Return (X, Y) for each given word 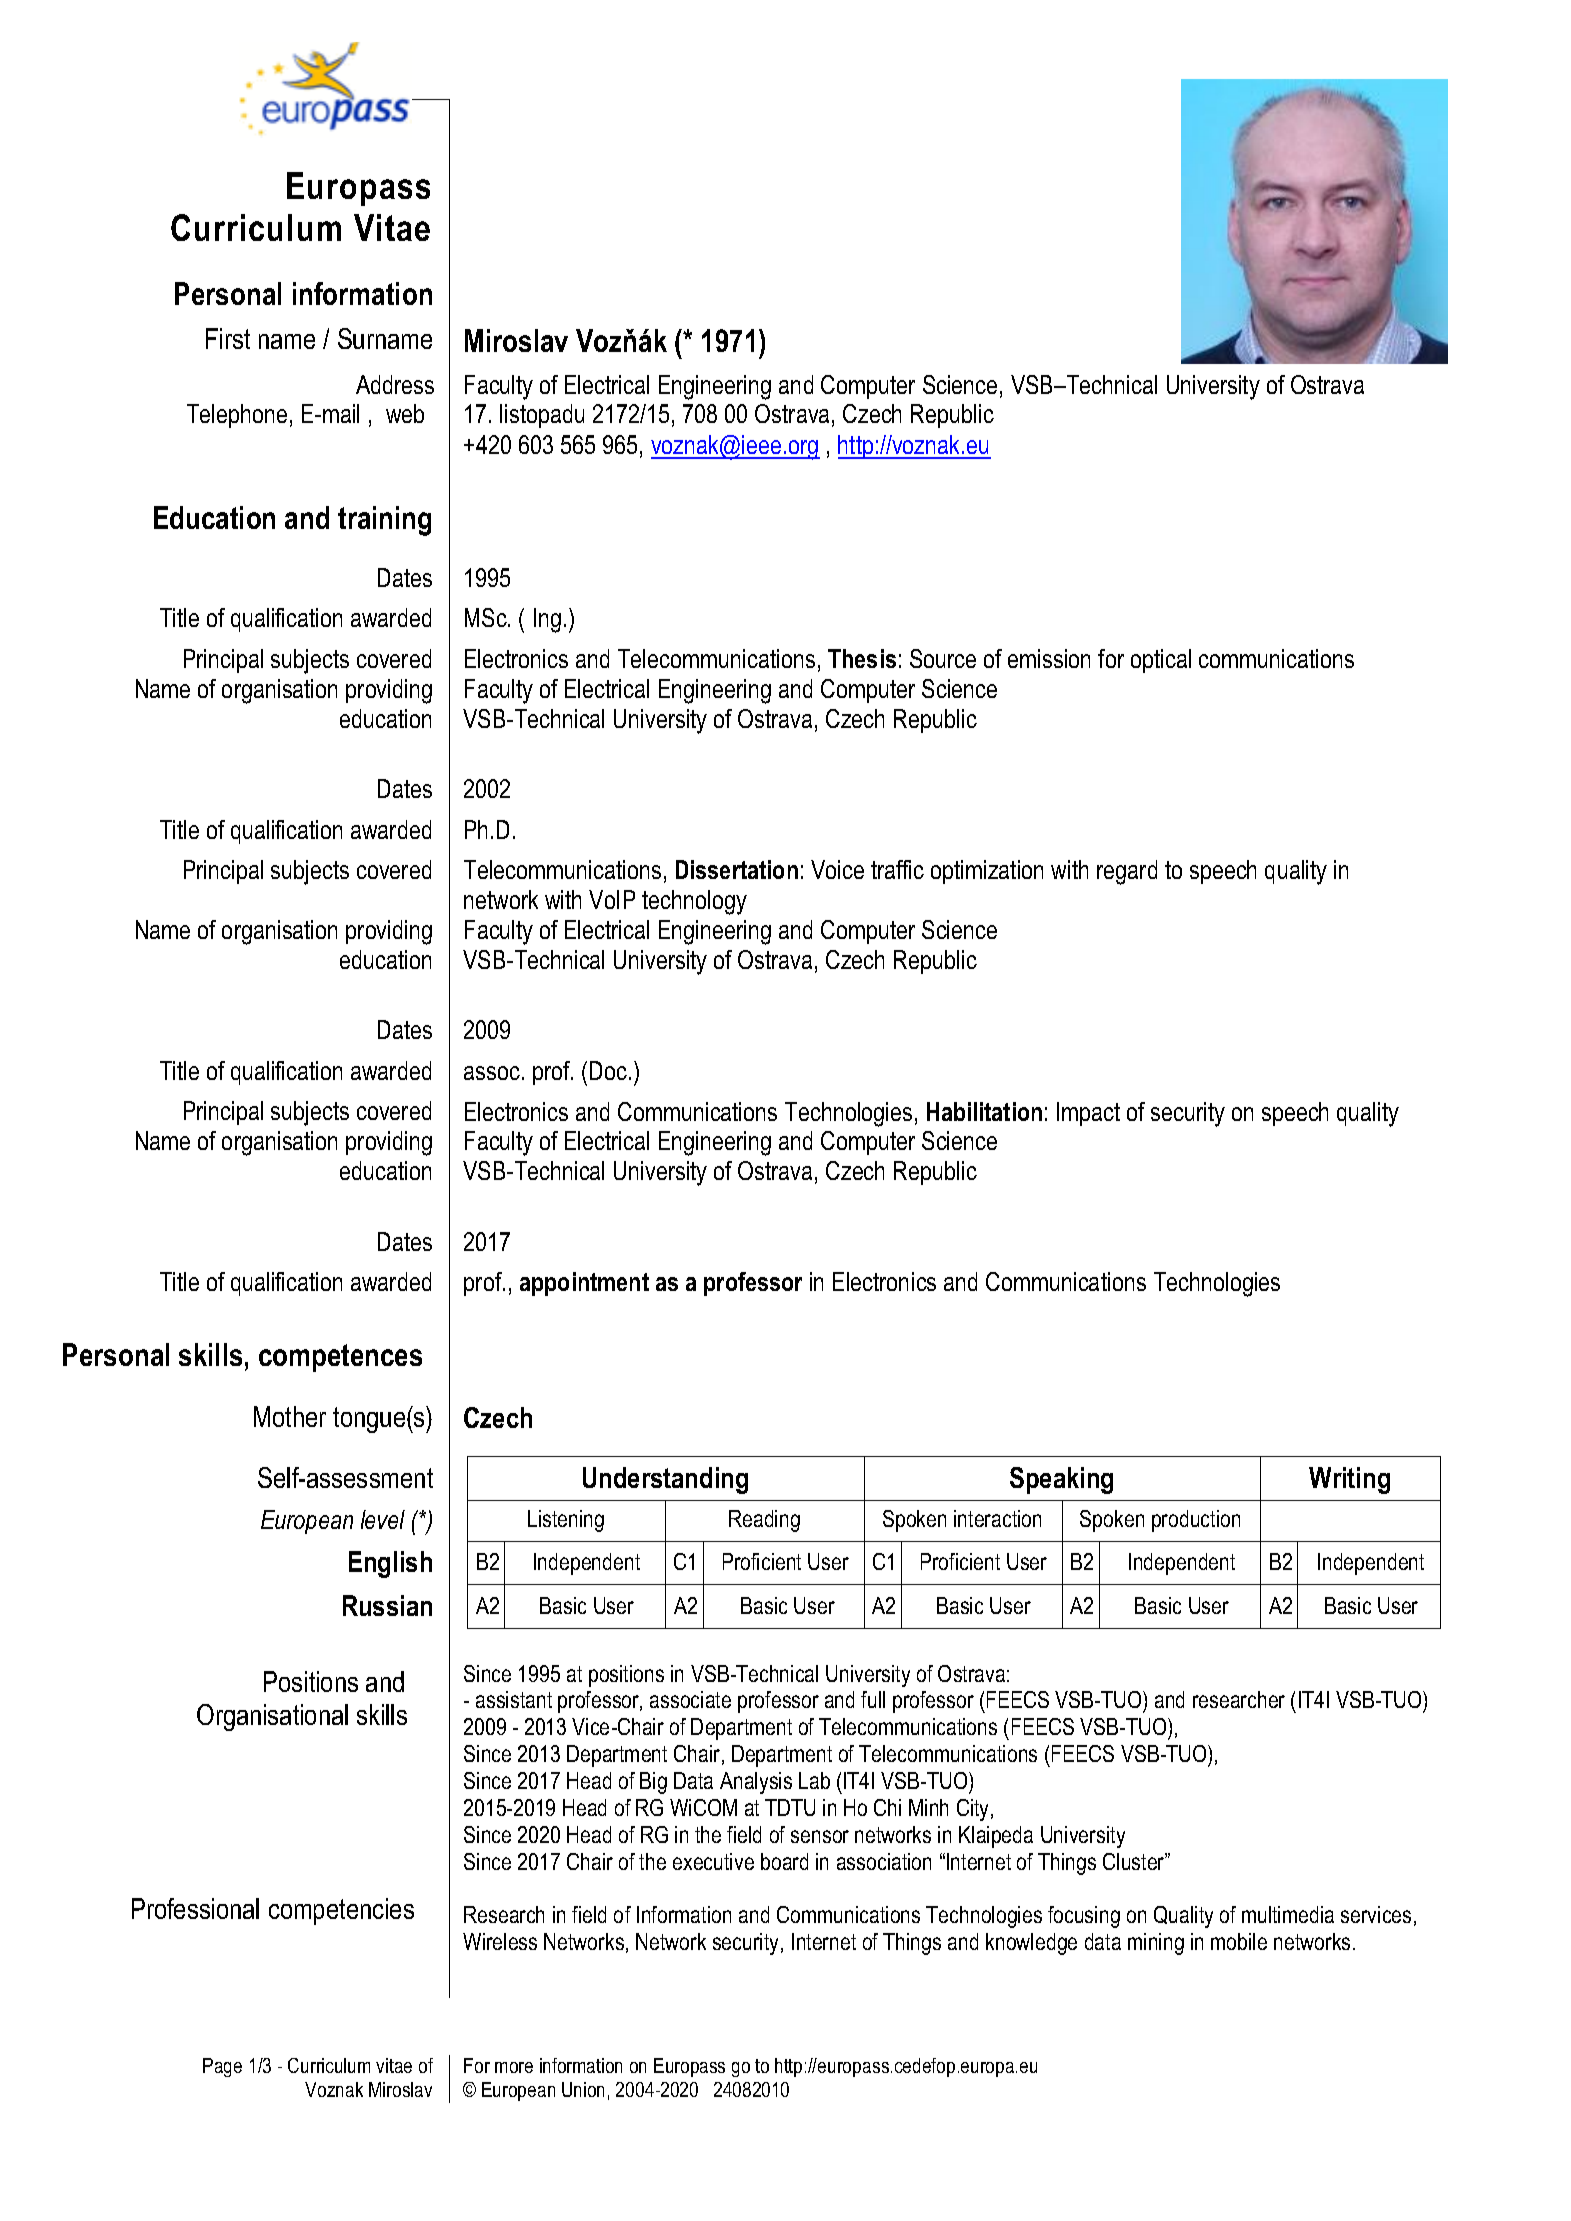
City (974, 1810)
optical (1161, 661)
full (873, 1699)
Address (395, 384)
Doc (608, 1070)
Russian (387, 1605)
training (384, 521)
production (1196, 1521)
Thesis (862, 658)
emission (1049, 658)
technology (694, 902)
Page (222, 2067)
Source (943, 658)
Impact (1088, 1114)
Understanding (665, 1480)
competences (340, 1358)
